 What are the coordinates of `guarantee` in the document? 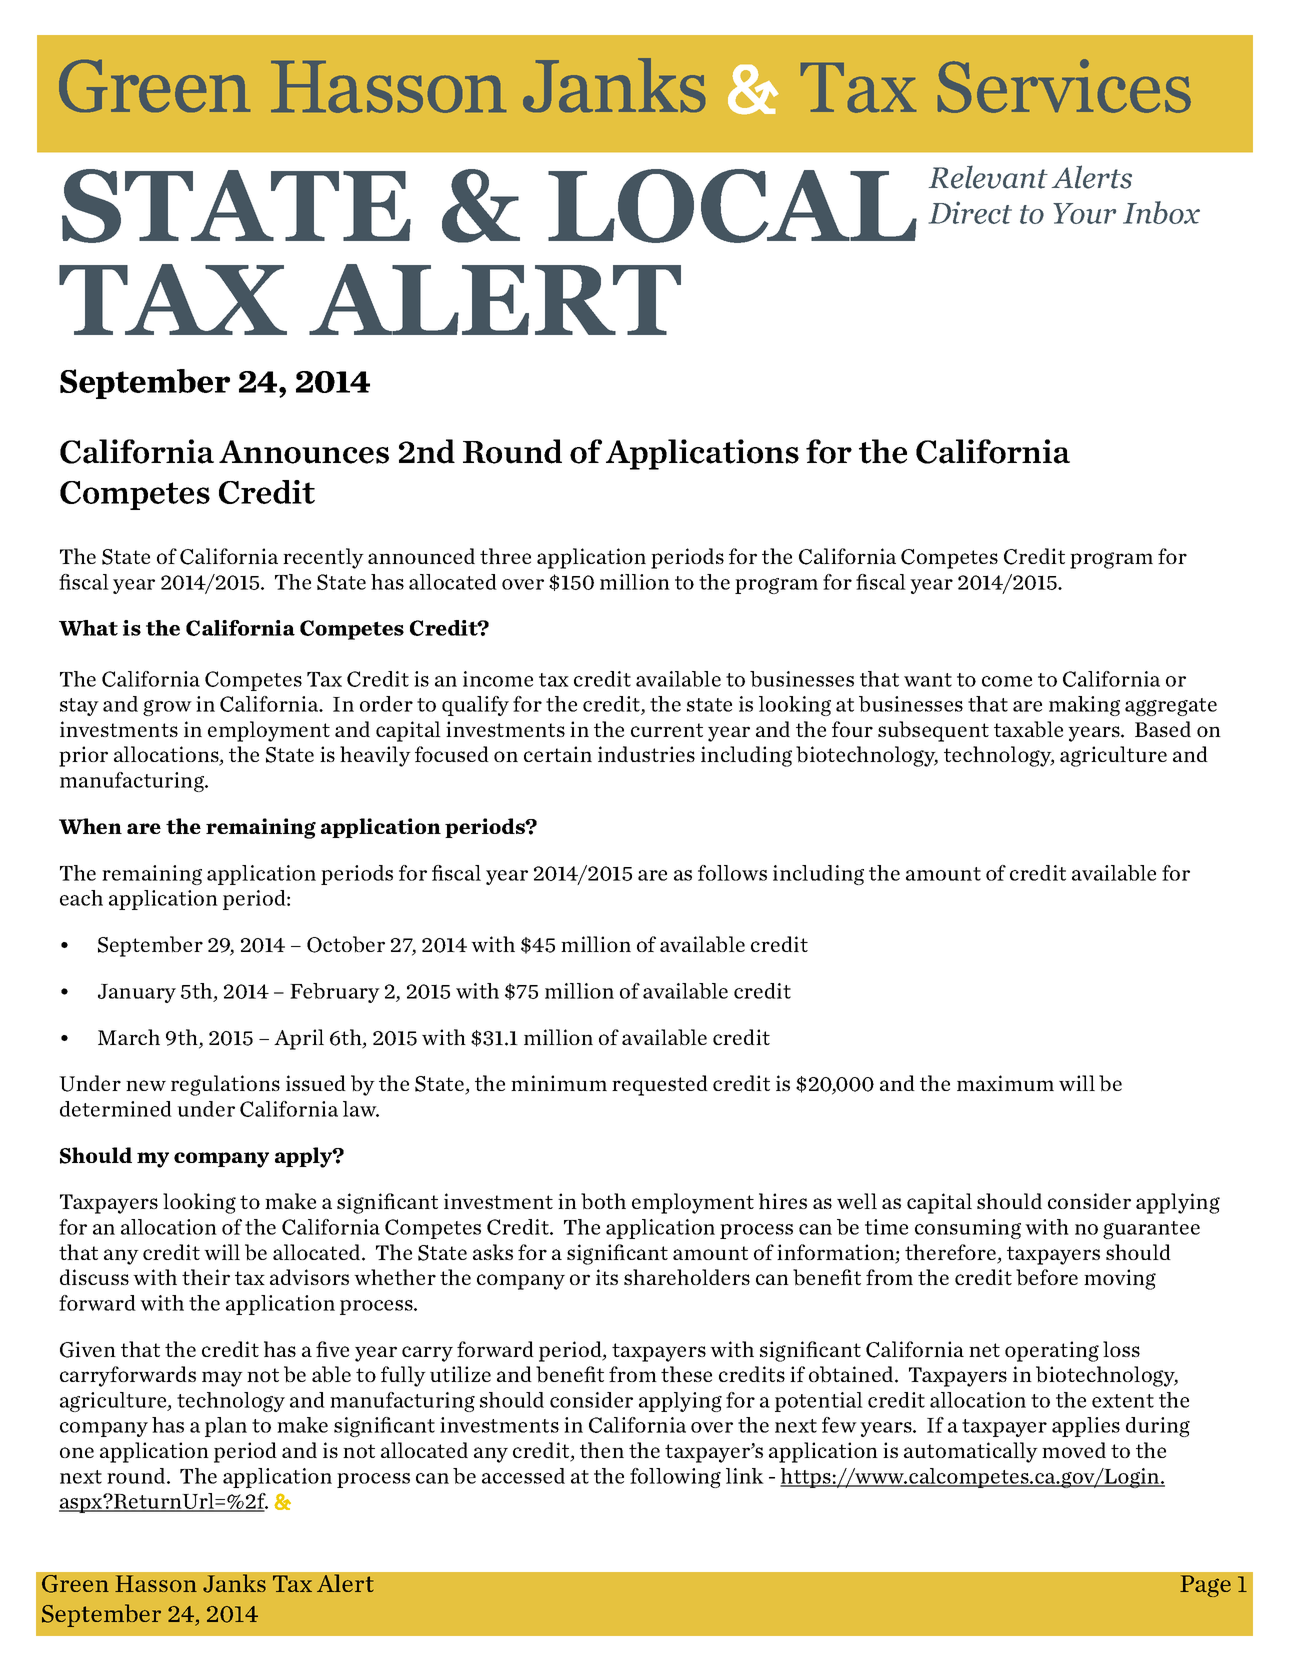 It's located at (1151, 1230).
